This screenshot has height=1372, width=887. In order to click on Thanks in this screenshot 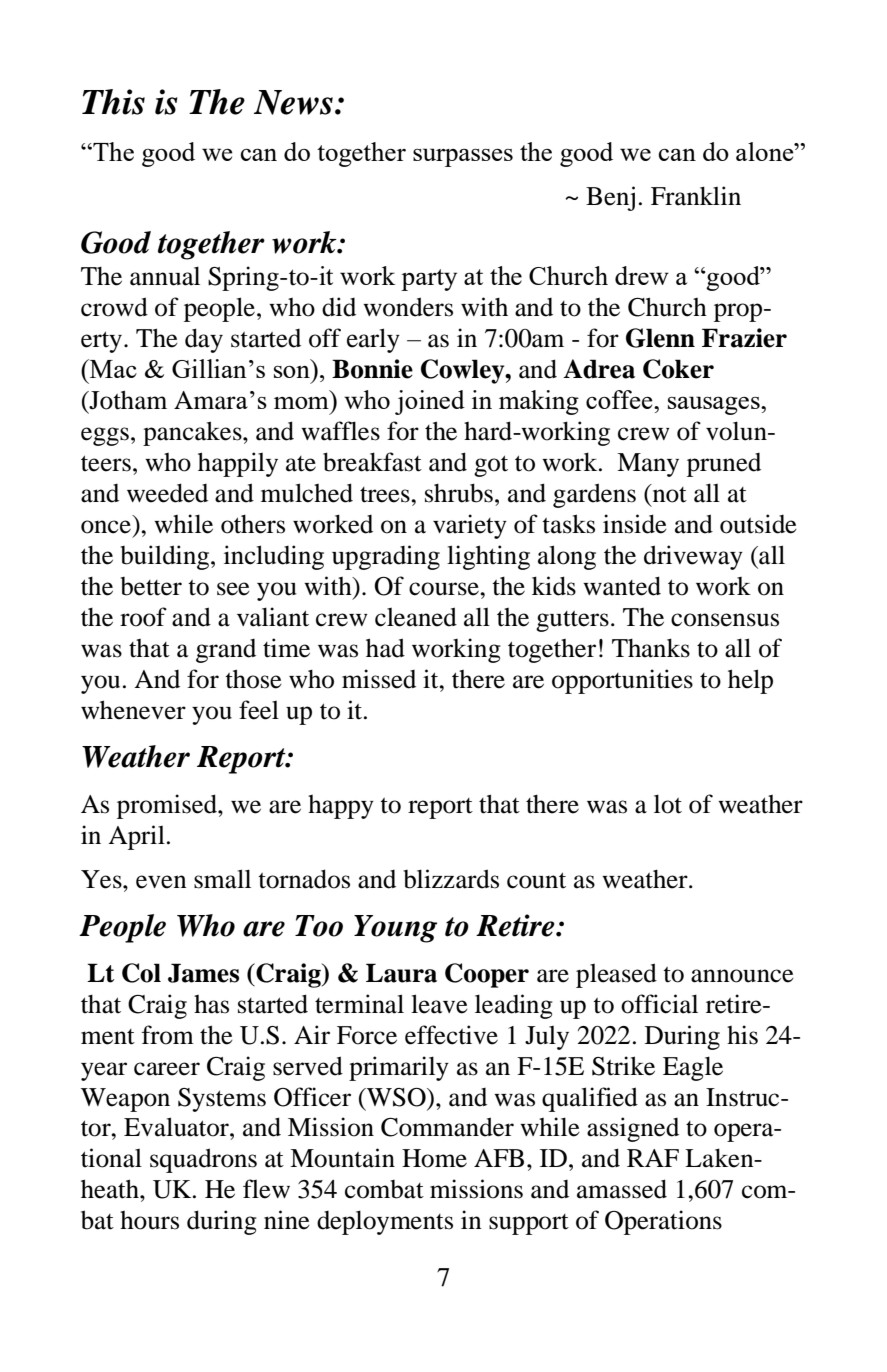, I will do `click(651, 648)`.
